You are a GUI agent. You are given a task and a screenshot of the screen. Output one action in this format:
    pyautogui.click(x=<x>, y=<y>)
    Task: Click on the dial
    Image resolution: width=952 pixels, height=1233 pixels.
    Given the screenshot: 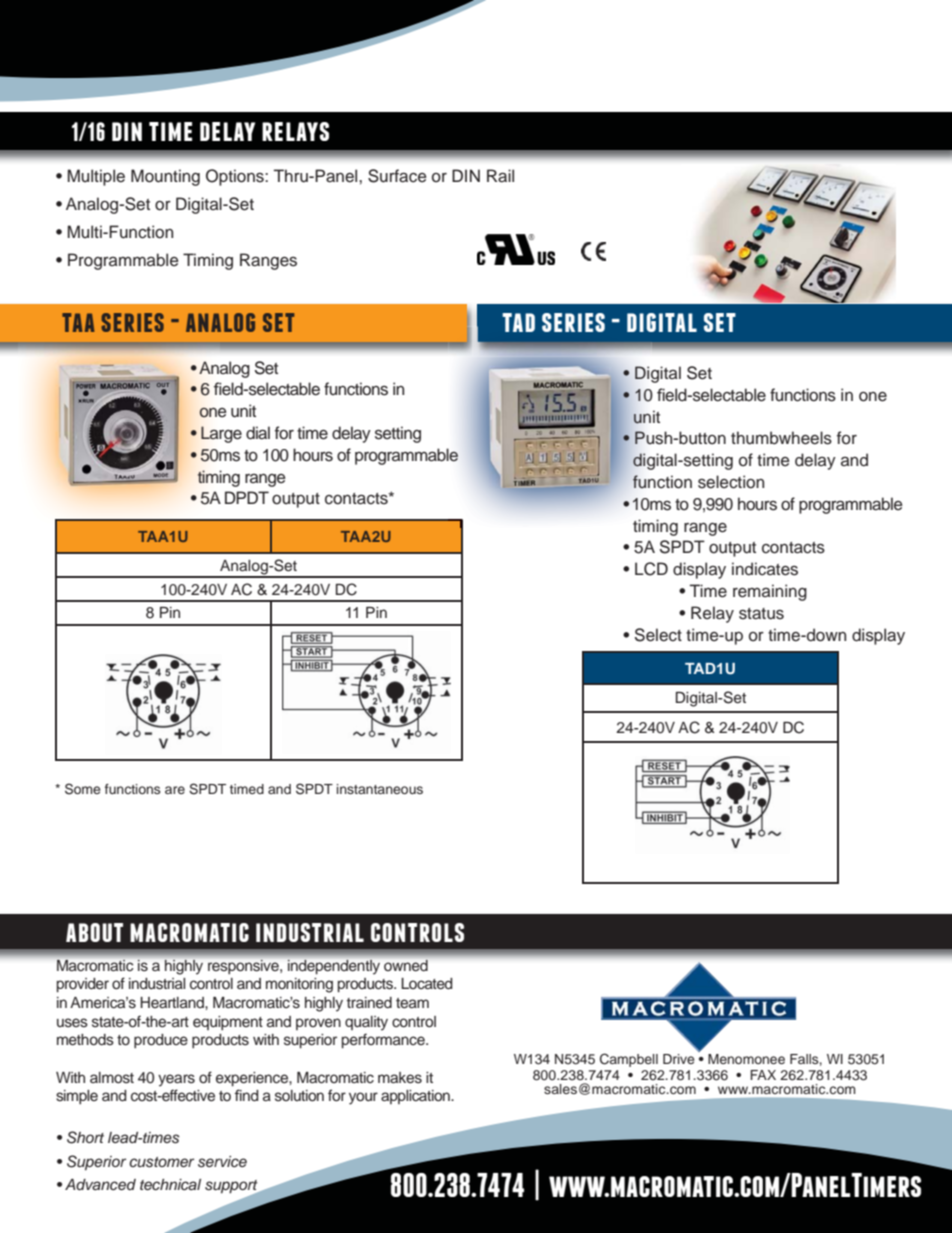 What is the action you would take?
    pyautogui.click(x=258, y=433)
